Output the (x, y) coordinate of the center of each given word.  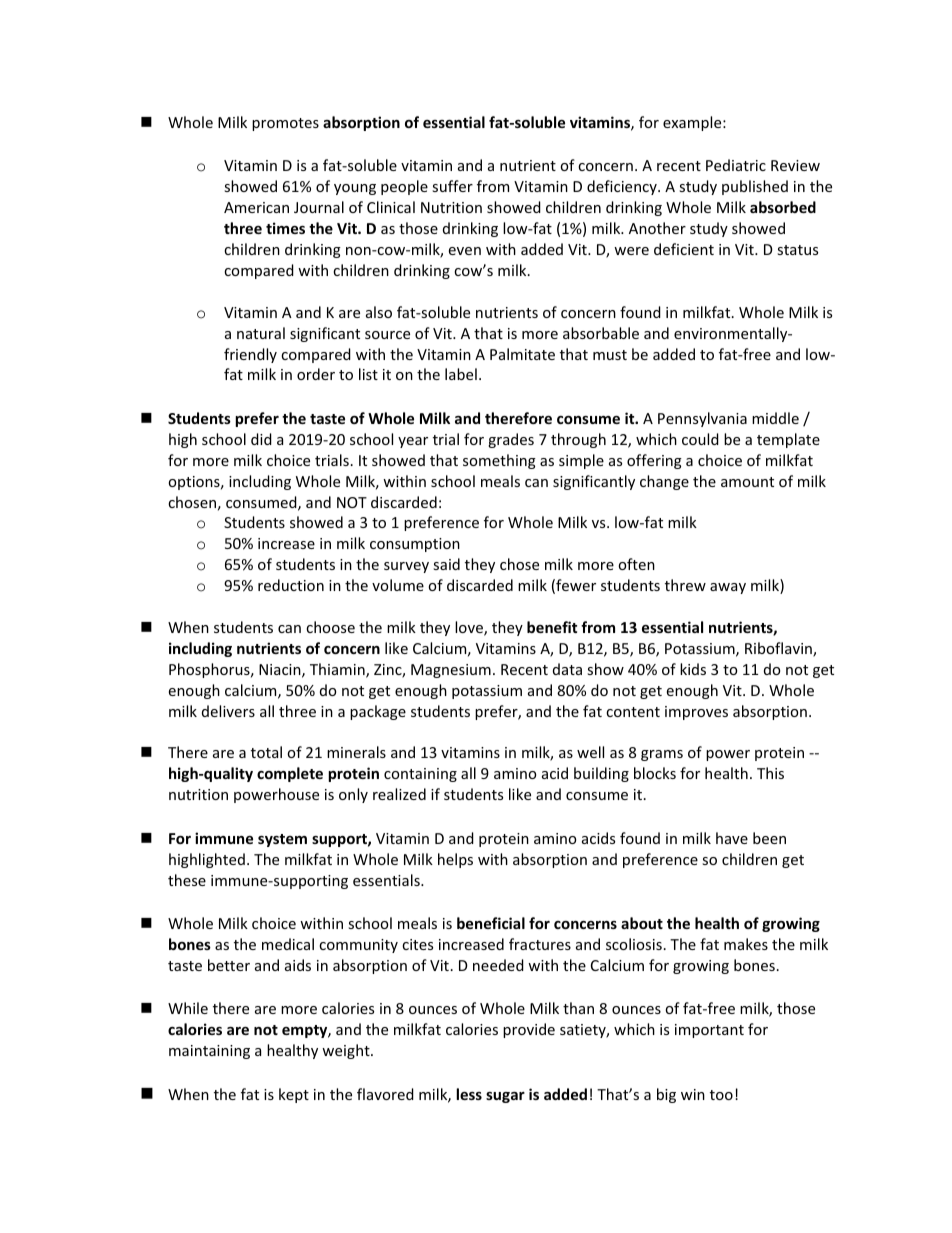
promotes (285, 124)
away (728, 588)
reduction (291, 585)
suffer (452, 186)
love (470, 628)
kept (294, 1095)
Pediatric (736, 165)
